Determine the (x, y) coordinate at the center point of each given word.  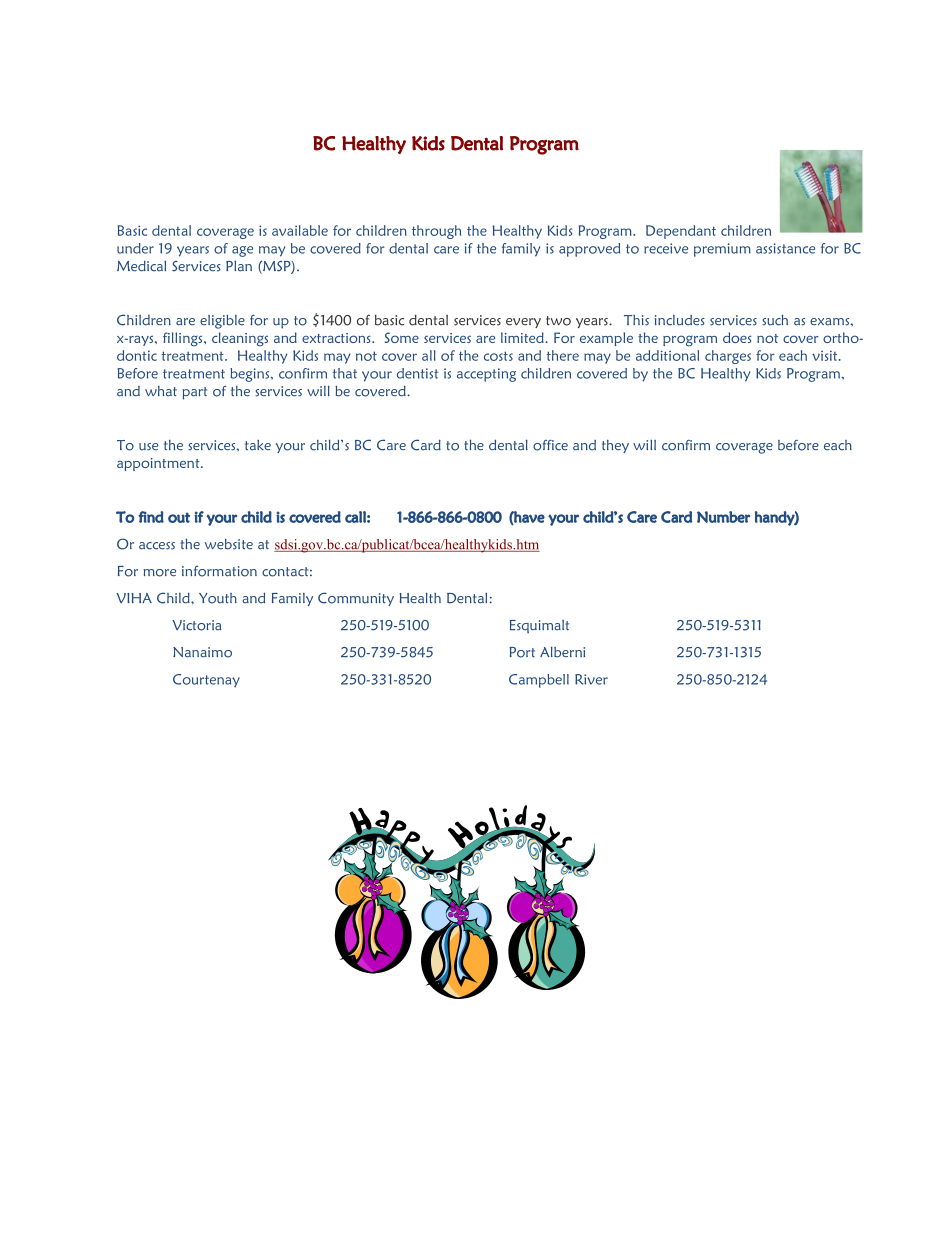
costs (498, 356)
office (550, 445)
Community (356, 599)
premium (722, 250)
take (258, 445)
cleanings (240, 339)
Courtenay (206, 680)
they (615, 446)
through (436, 232)
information (219, 571)
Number (723, 517)
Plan (239, 266)
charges (728, 357)
